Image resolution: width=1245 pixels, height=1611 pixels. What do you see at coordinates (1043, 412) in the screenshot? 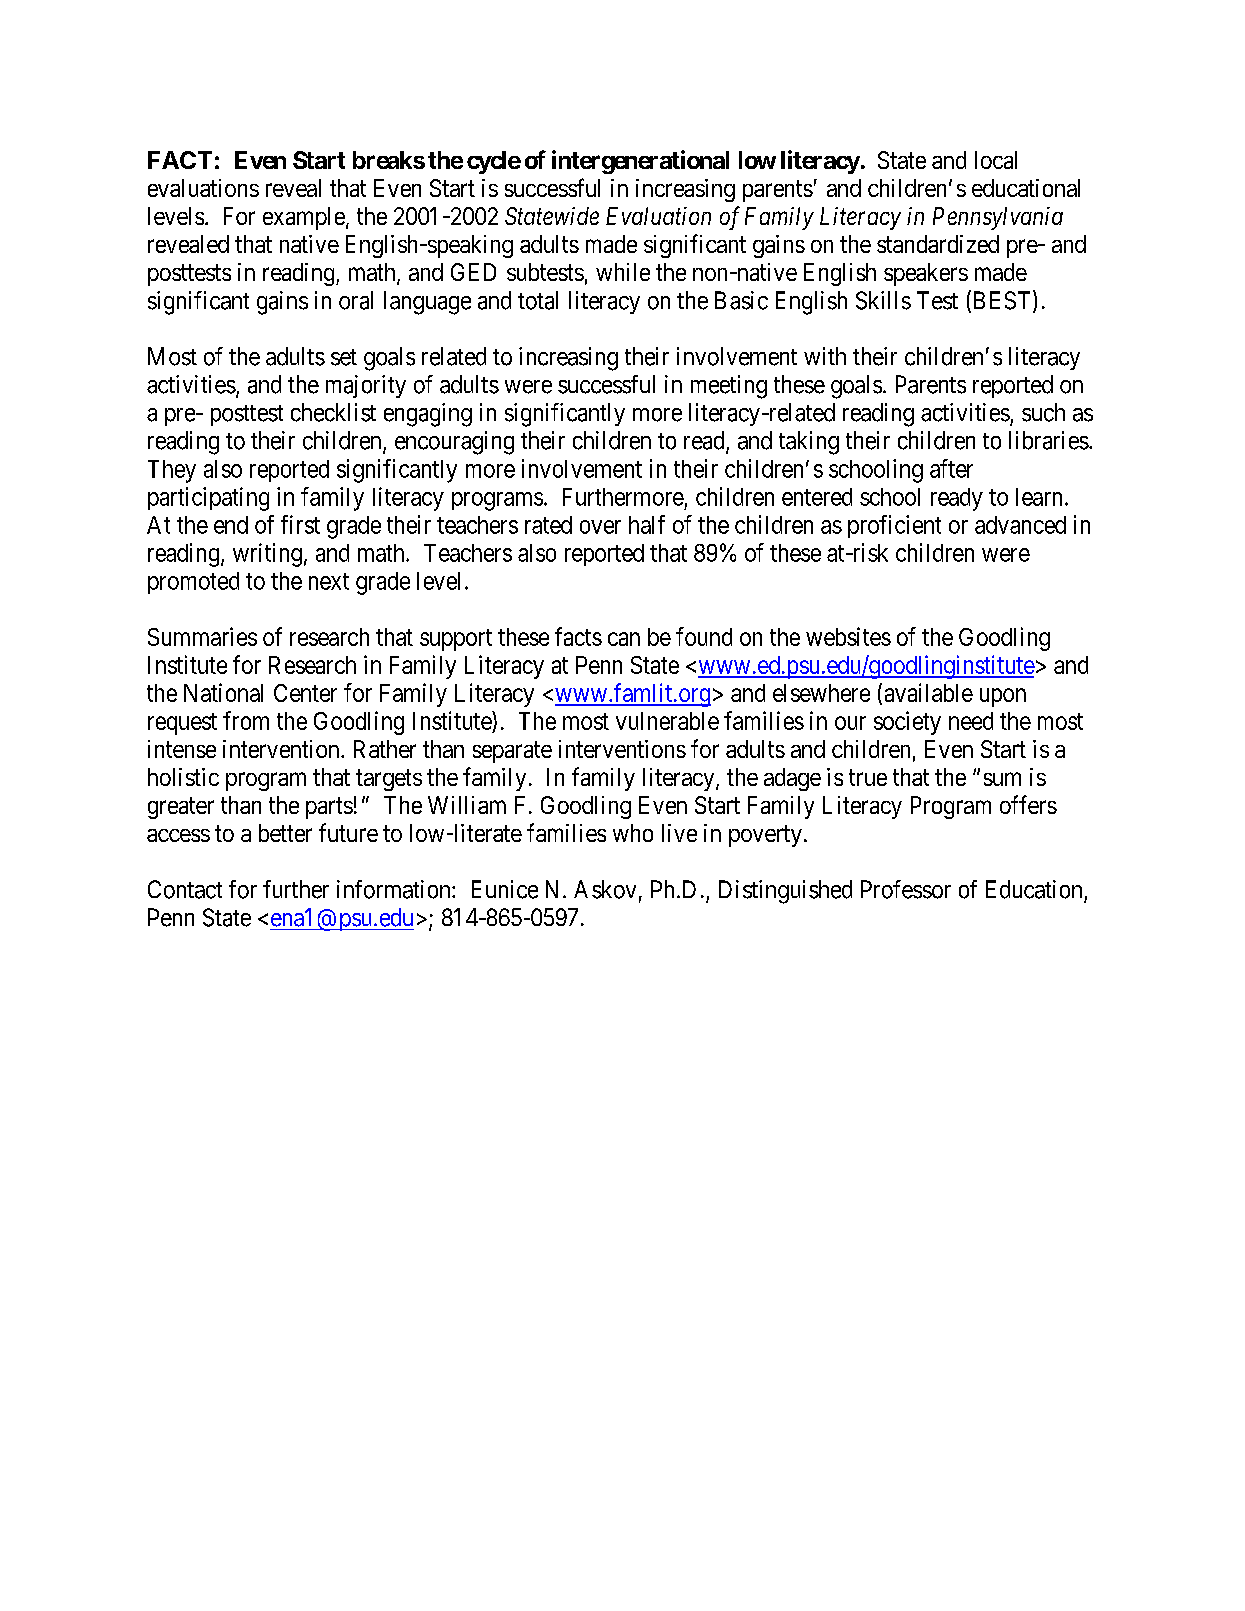
I see `such` at bounding box center [1043, 412].
